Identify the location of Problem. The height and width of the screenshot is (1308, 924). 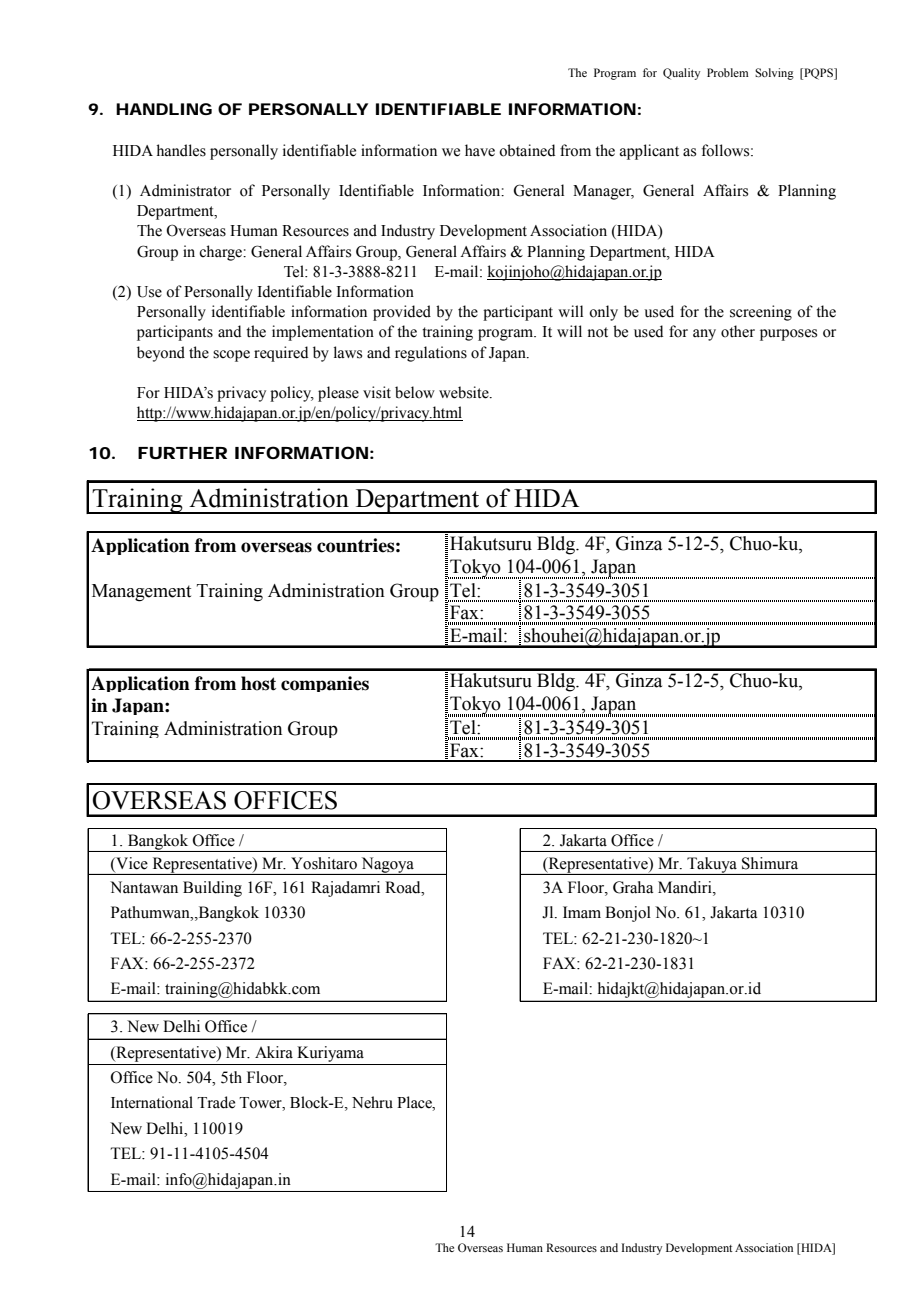
(728, 72).
